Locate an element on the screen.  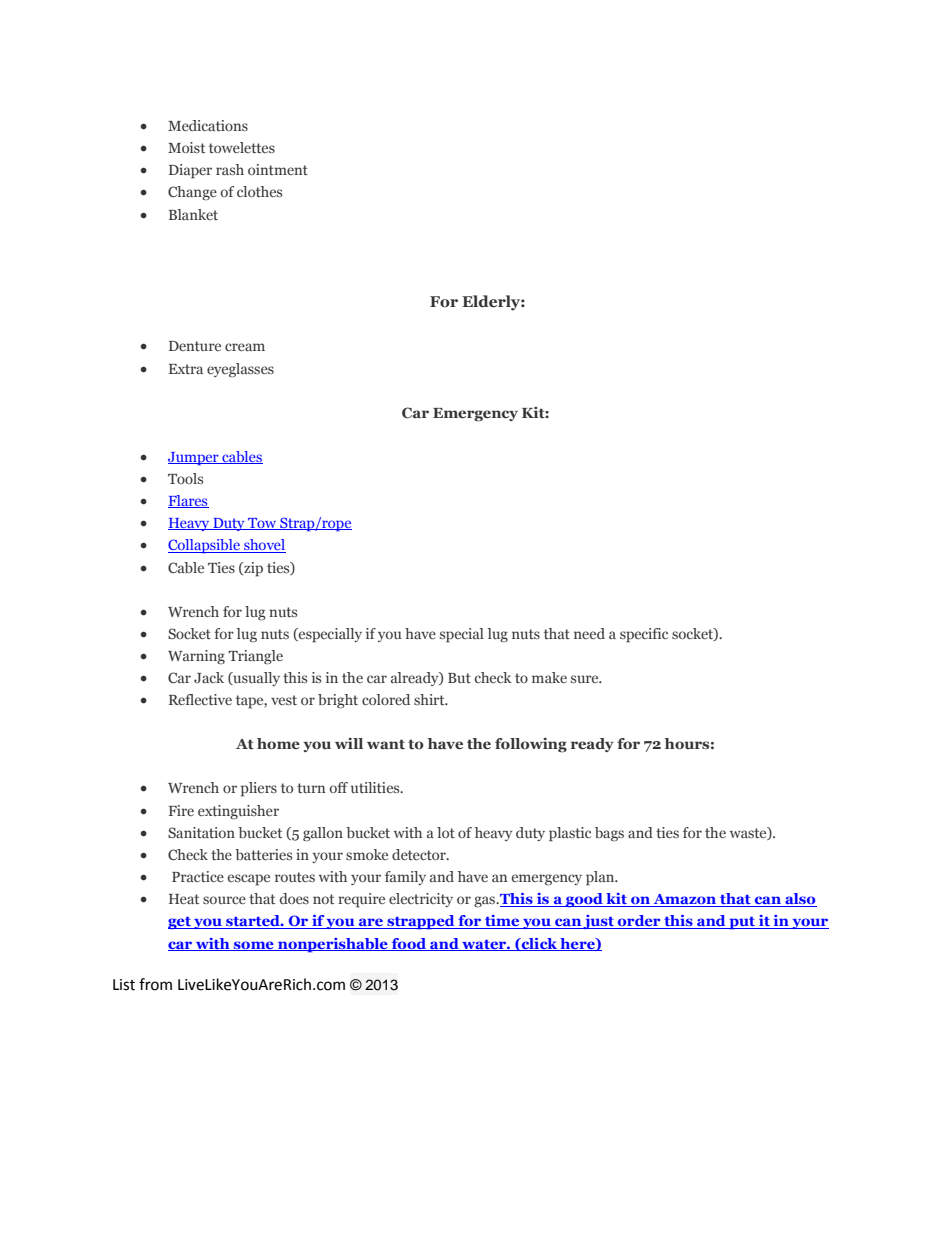
specific is located at coordinates (644, 635).
